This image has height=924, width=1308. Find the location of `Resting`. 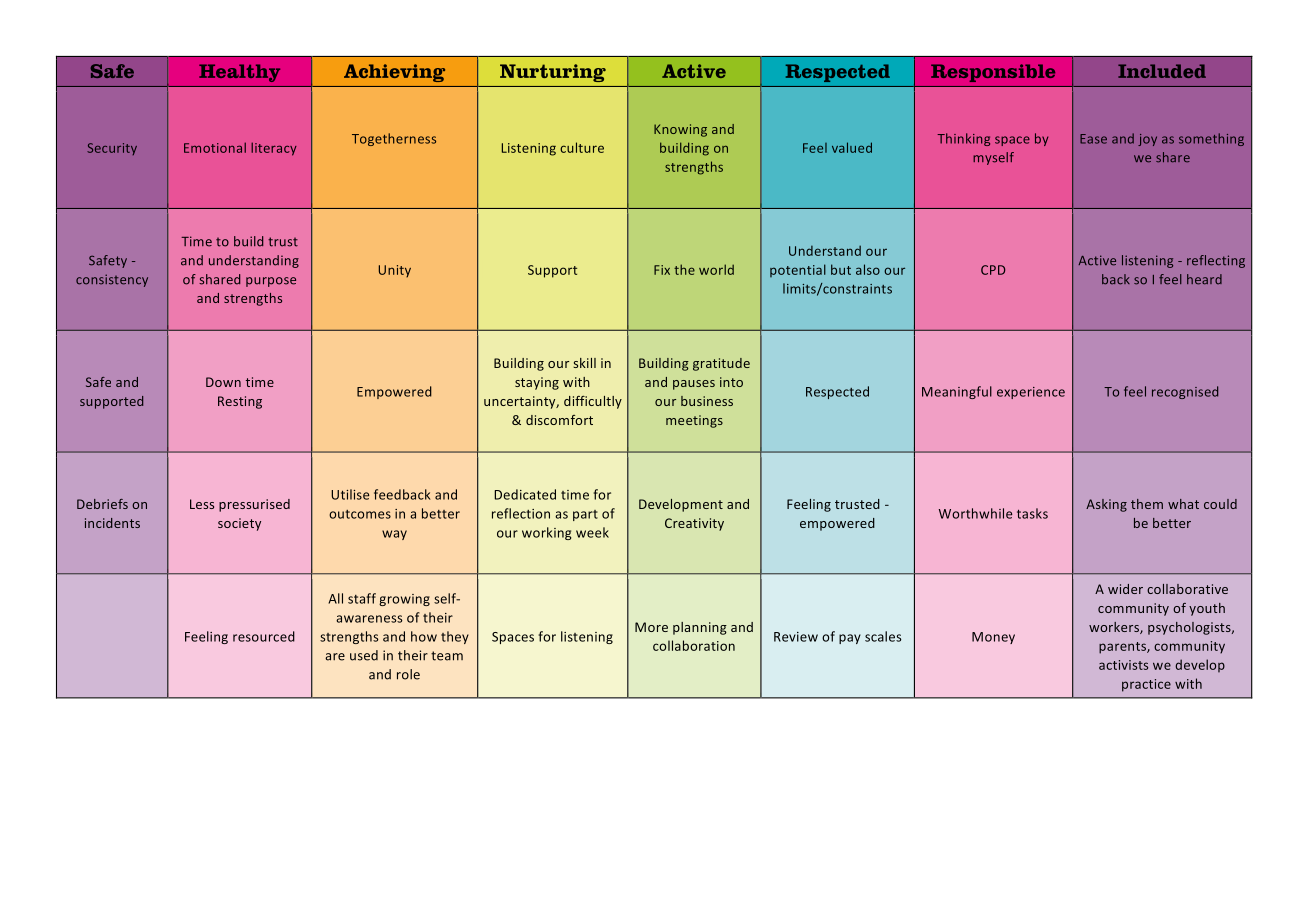

Resting is located at coordinates (240, 402).
